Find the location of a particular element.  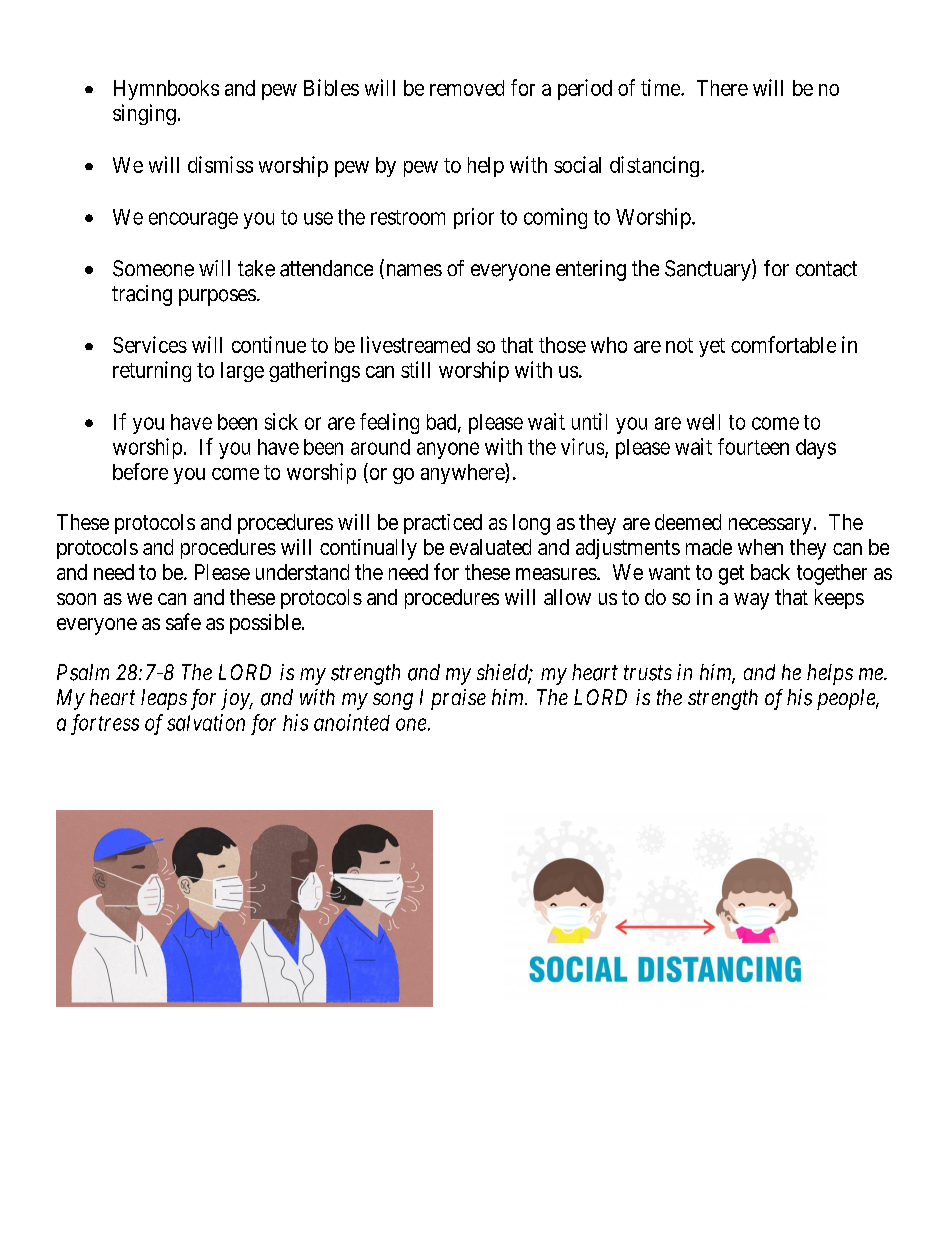

leaps is located at coordinates (164, 699).
